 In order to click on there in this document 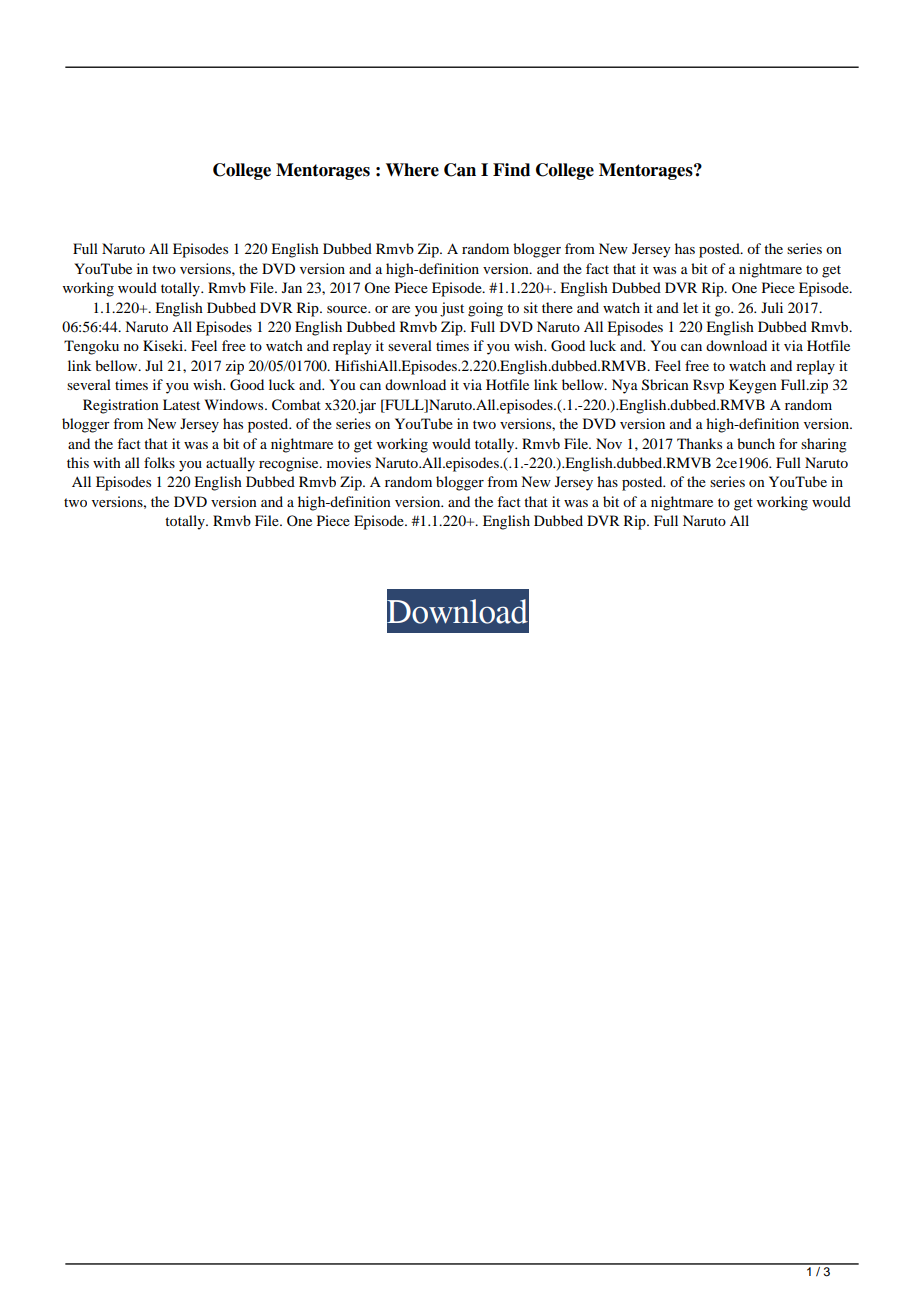, I will do `click(557, 307)`.
